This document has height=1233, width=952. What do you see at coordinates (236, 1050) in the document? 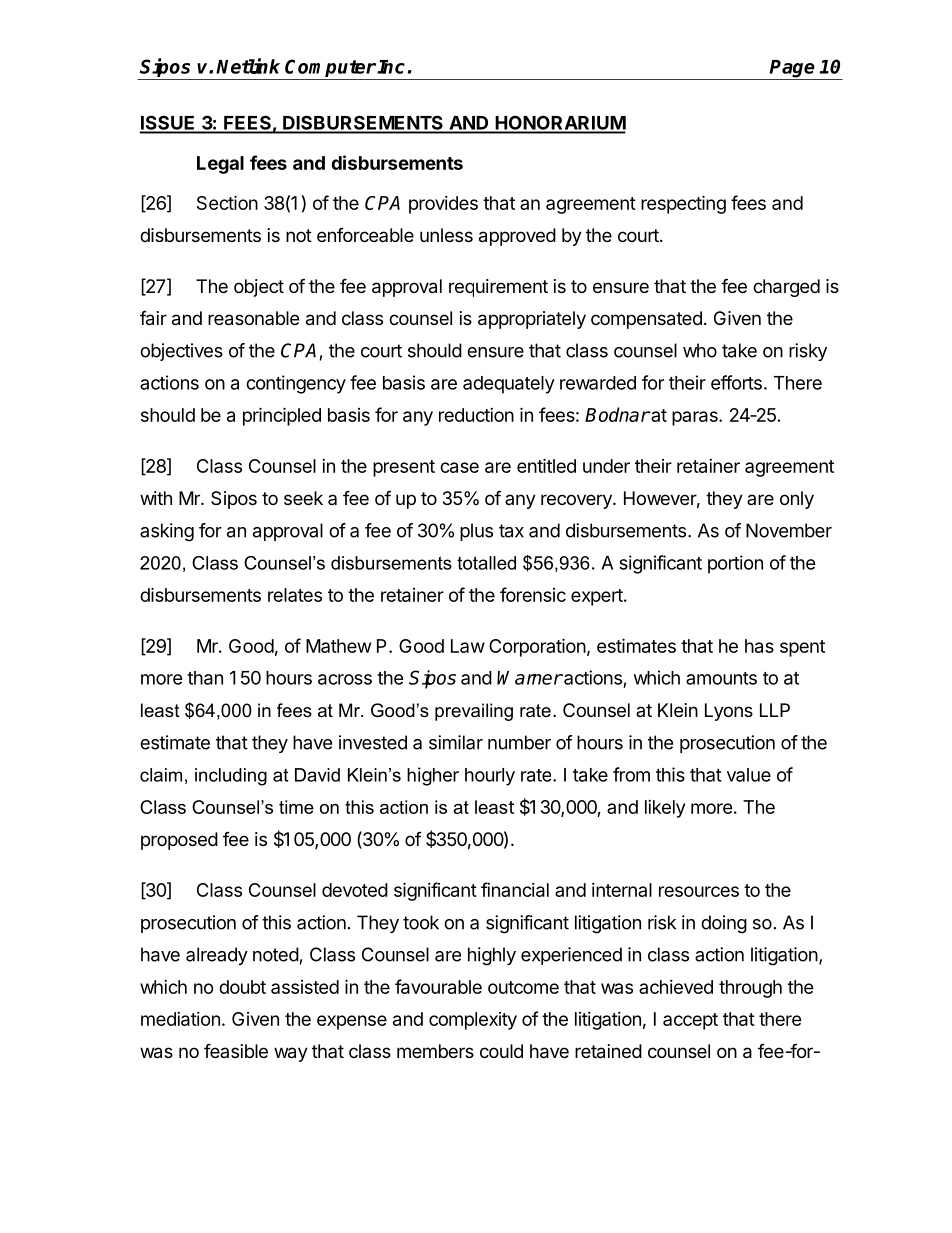
I see `feasible` at bounding box center [236, 1050].
